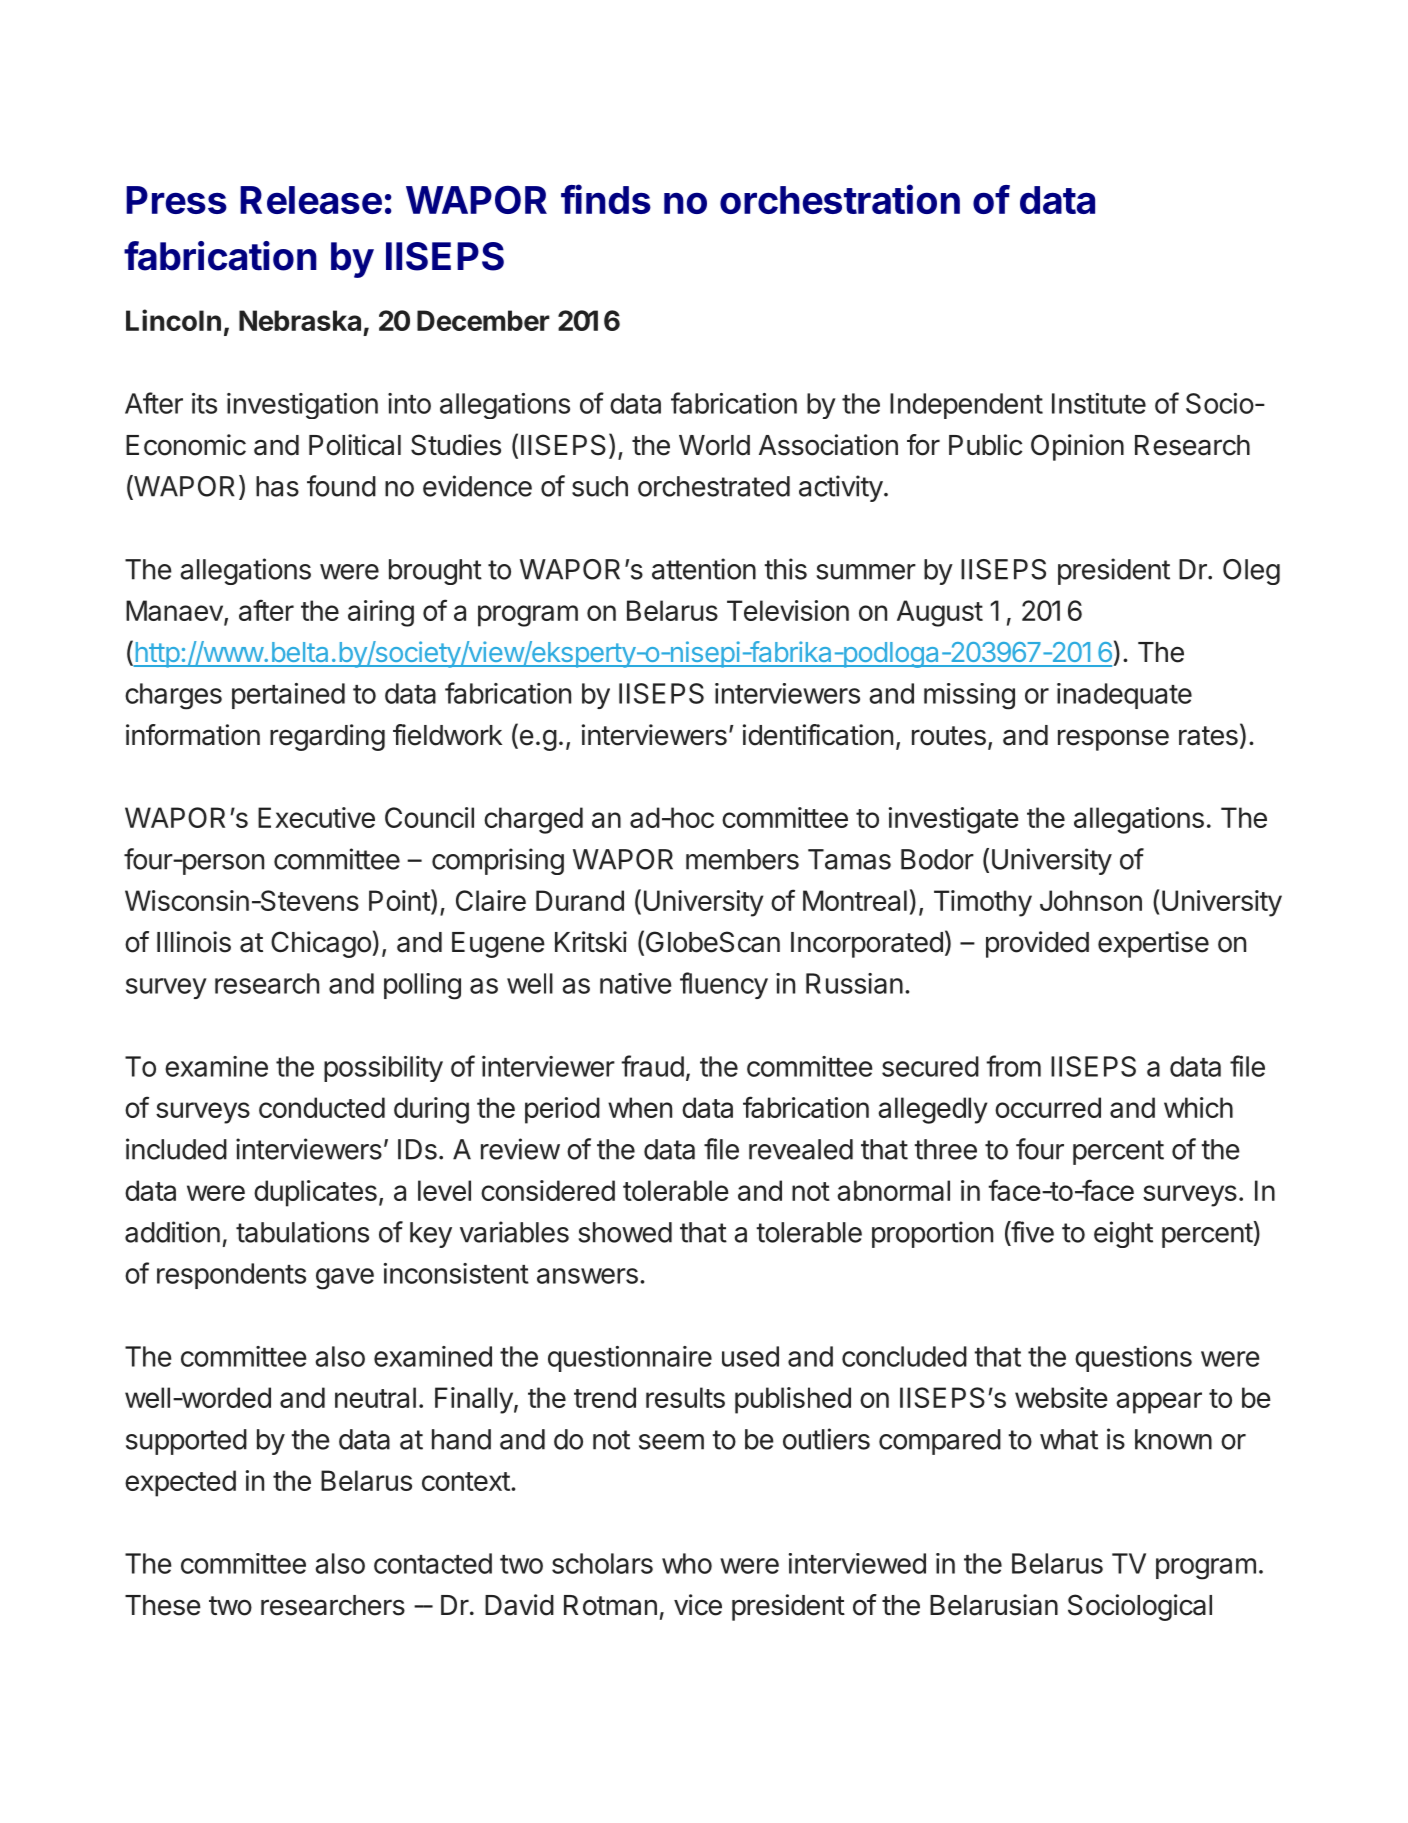 This page has width=1408, height=1823. I want to click on what, so click(1069, 1439).
